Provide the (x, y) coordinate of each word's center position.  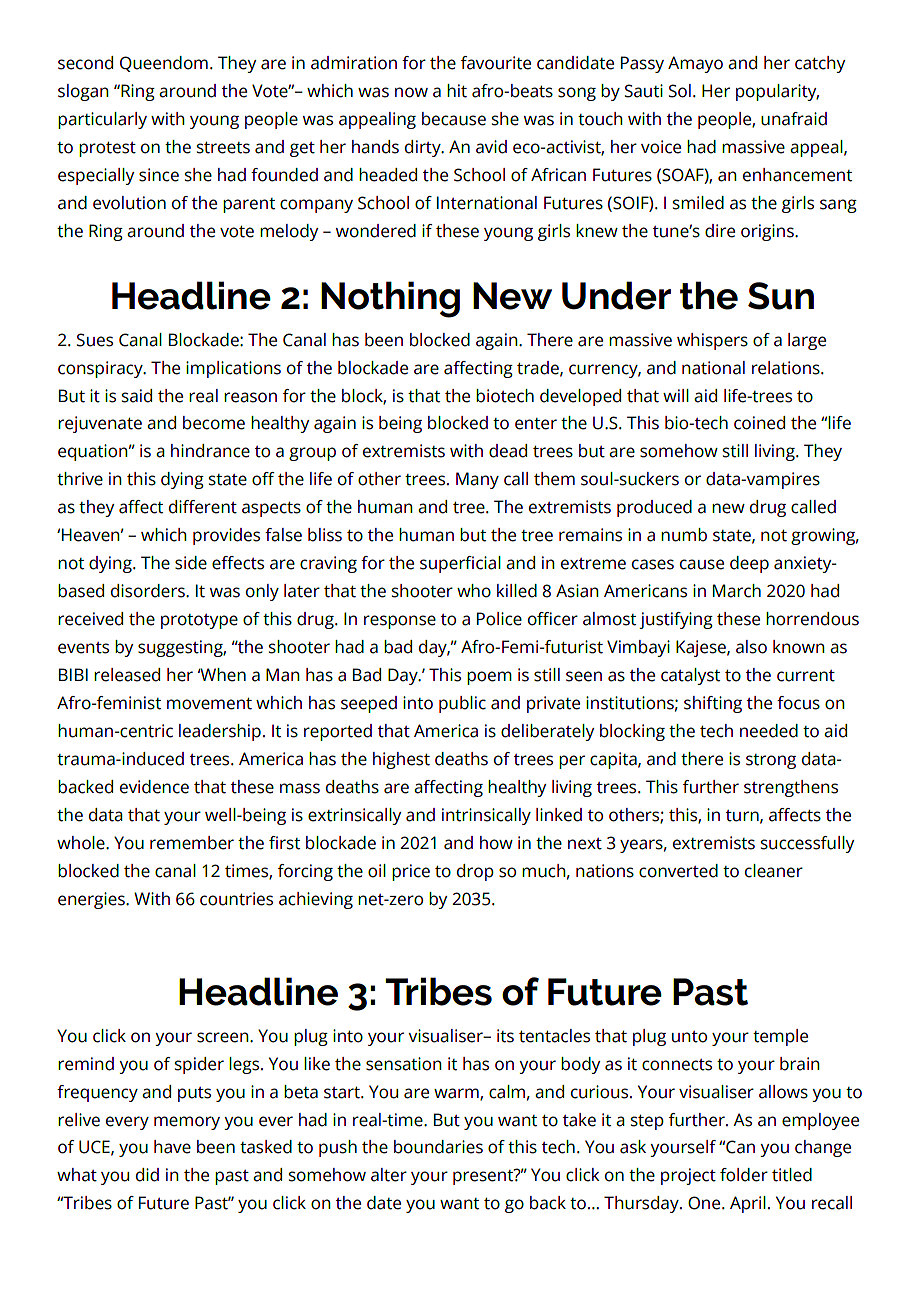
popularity (777, 92)
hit (457, 91)
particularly (102, 120)
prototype (199, 621)
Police (499, 619)
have (172, 1147)
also (751, 647)
